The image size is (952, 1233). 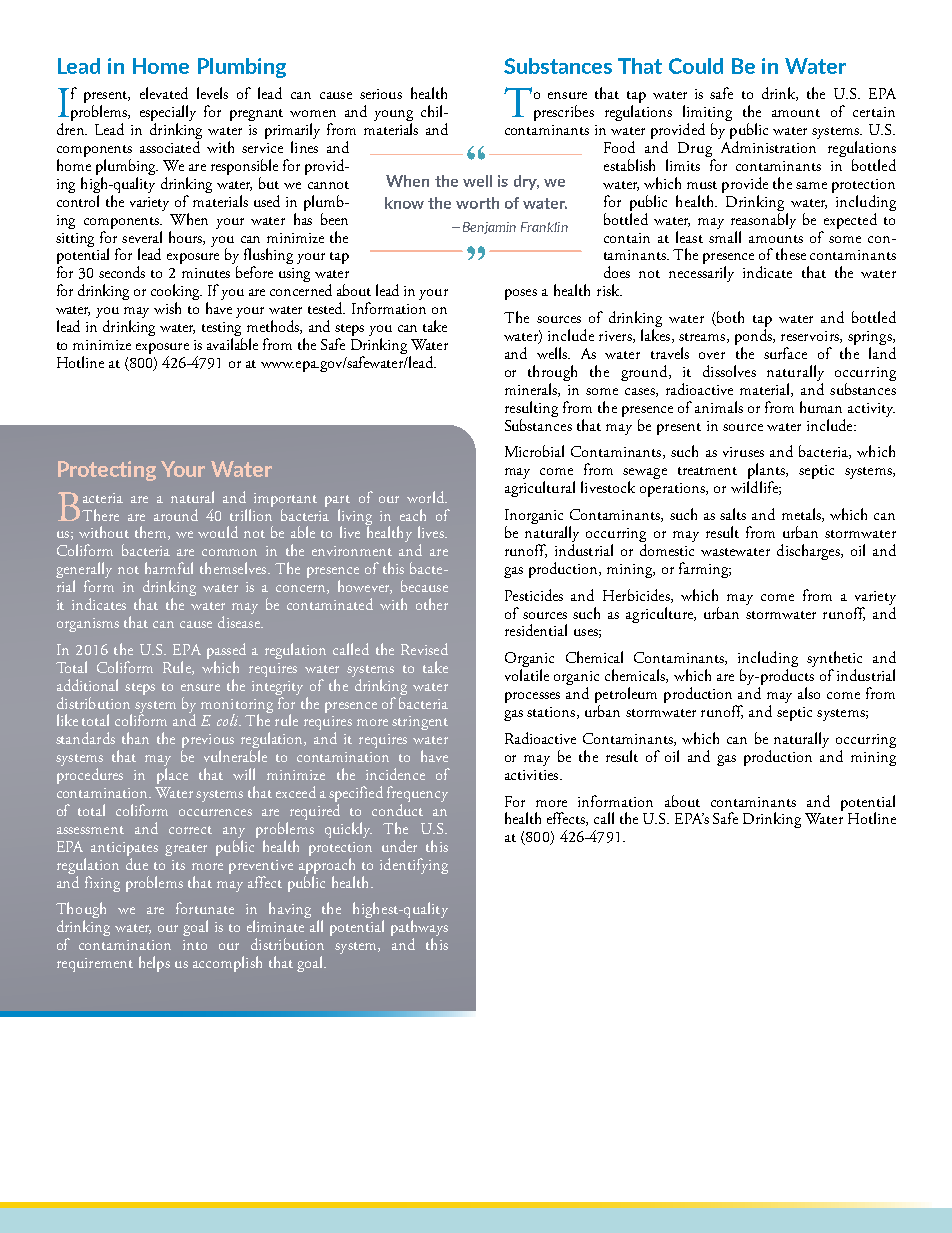 I want to click on elevated, so click(x=164, y=93).
